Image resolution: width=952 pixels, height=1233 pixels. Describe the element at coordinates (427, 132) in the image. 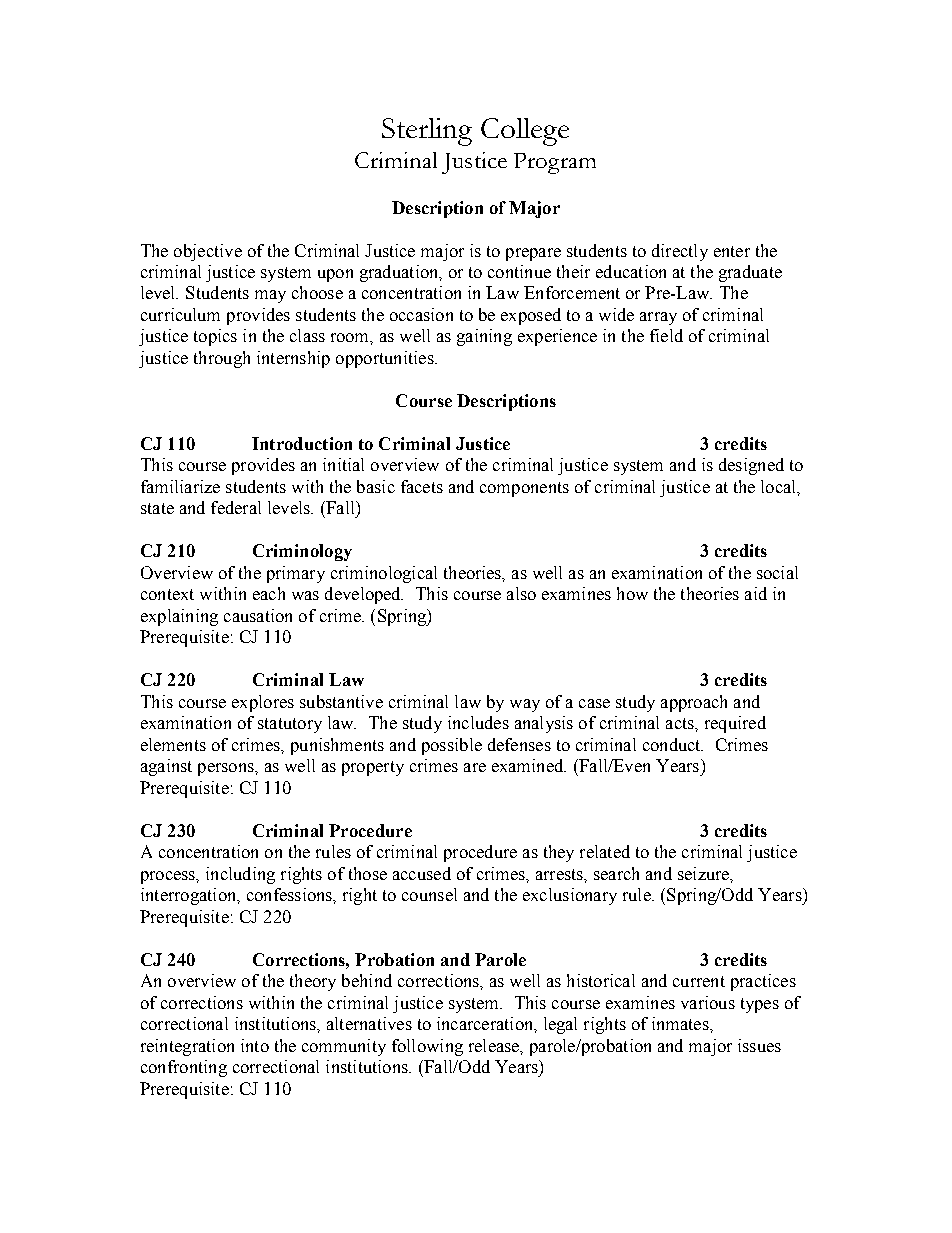

I see `Sterling` at that location.
